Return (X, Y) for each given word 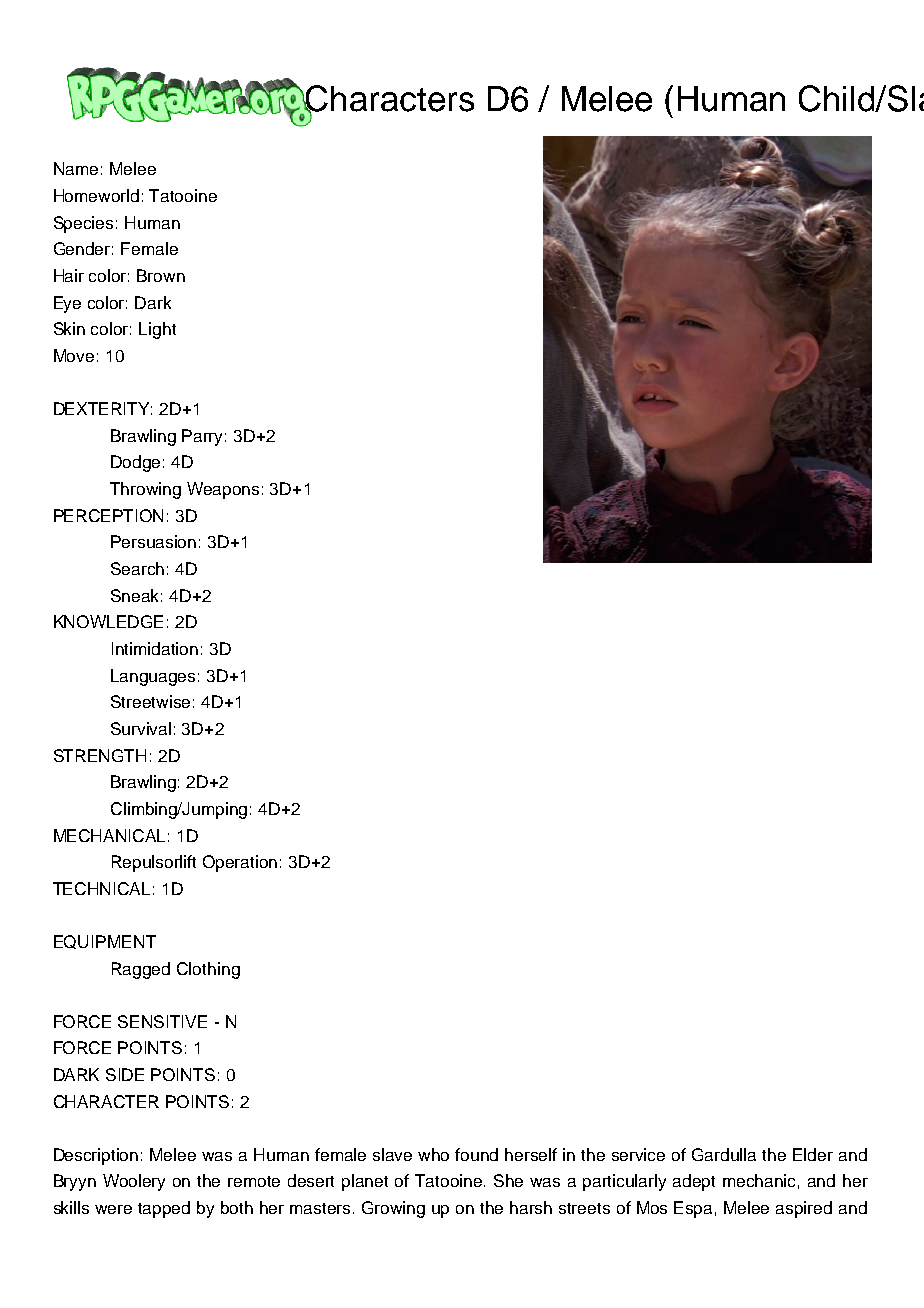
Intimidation (155, 648)
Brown (161, 275)
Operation (240, 863)
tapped (164, 1209)
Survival (141, 728)
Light (157, 330)
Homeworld (96, 195)
